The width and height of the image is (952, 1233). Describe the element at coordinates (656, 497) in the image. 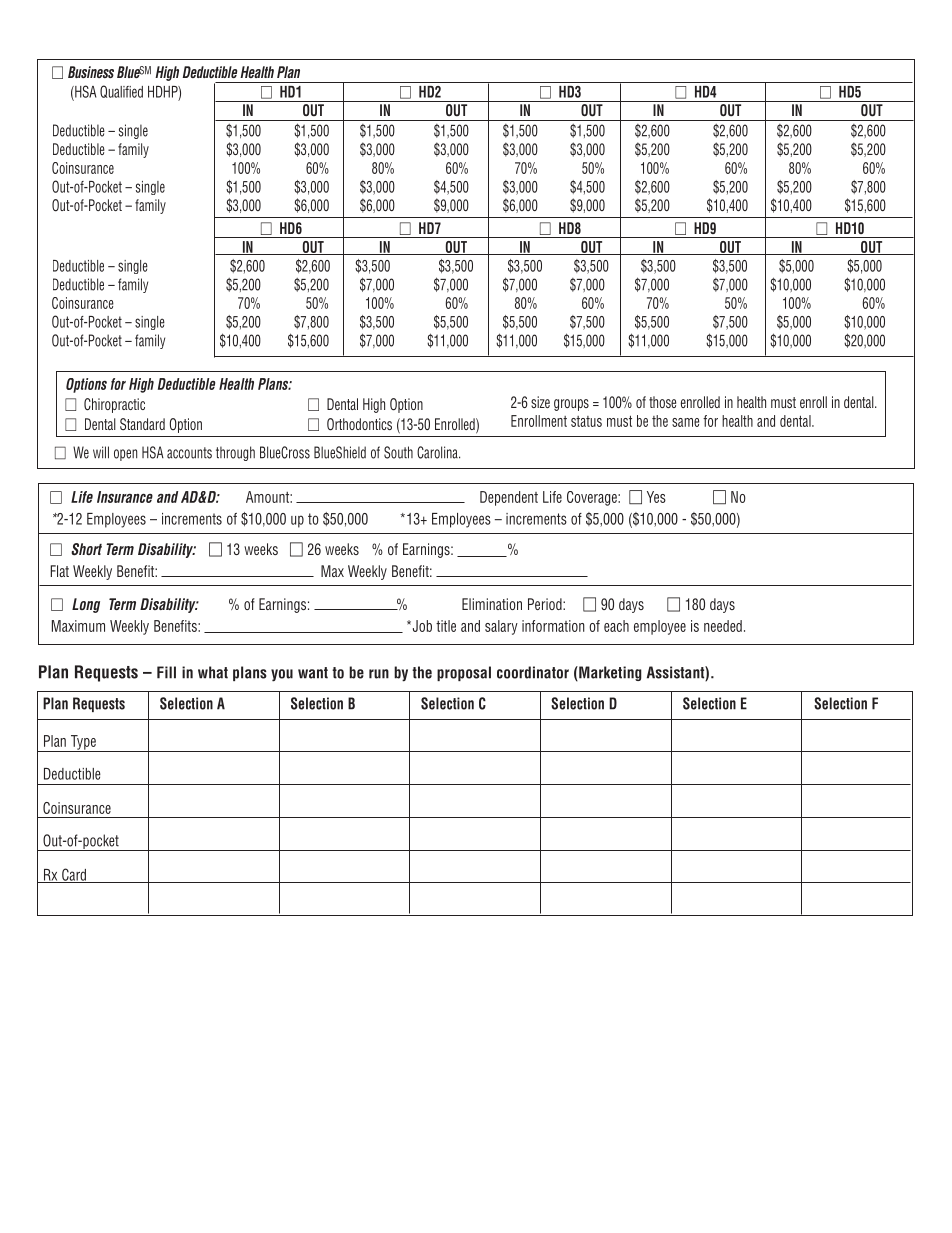

I see `Yes` at that location.
